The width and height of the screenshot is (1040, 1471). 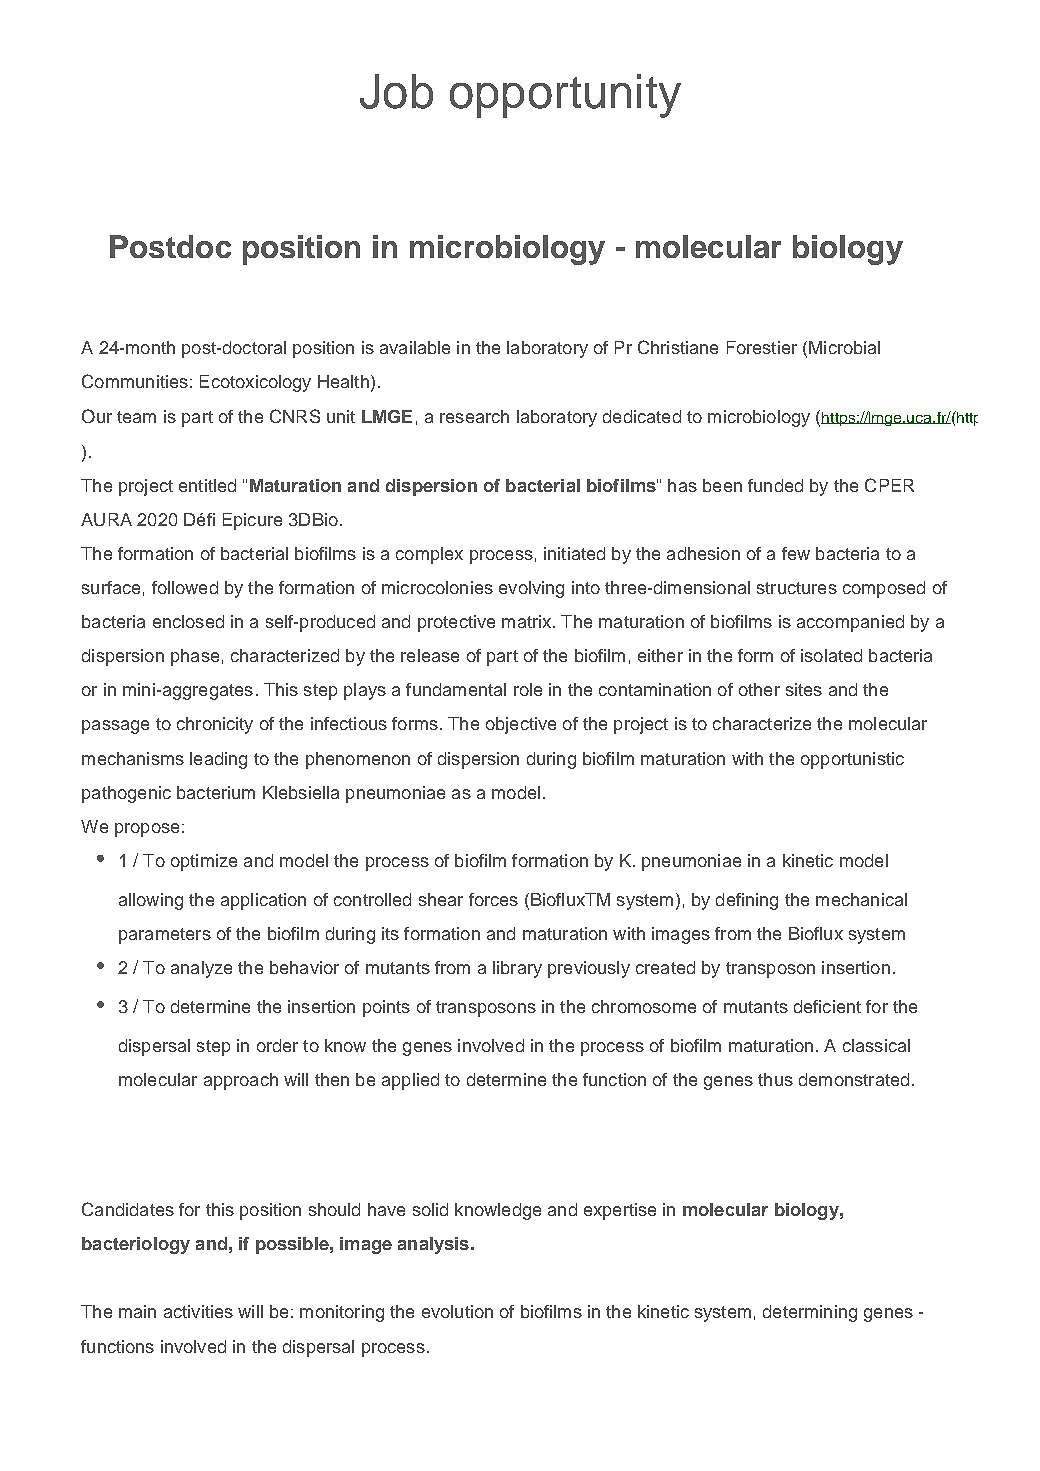 What do you see at coordinates (396, 91) in the screenshot?
I see `Job` at bounding box center [396, 91].
